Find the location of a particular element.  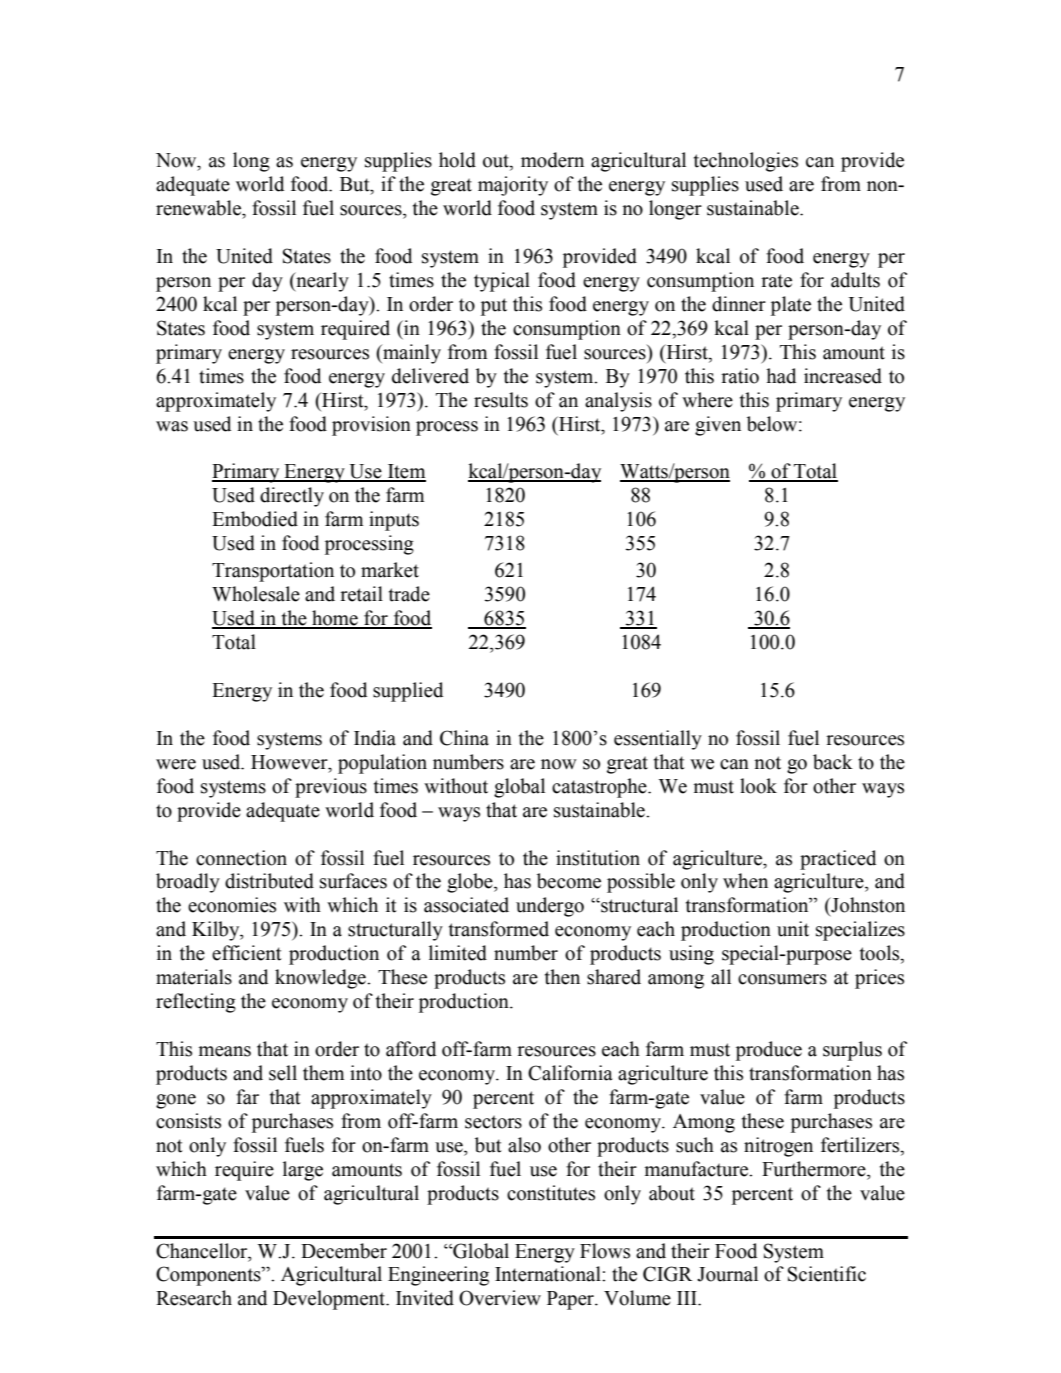

majority is located at coordinates (513, 186).
